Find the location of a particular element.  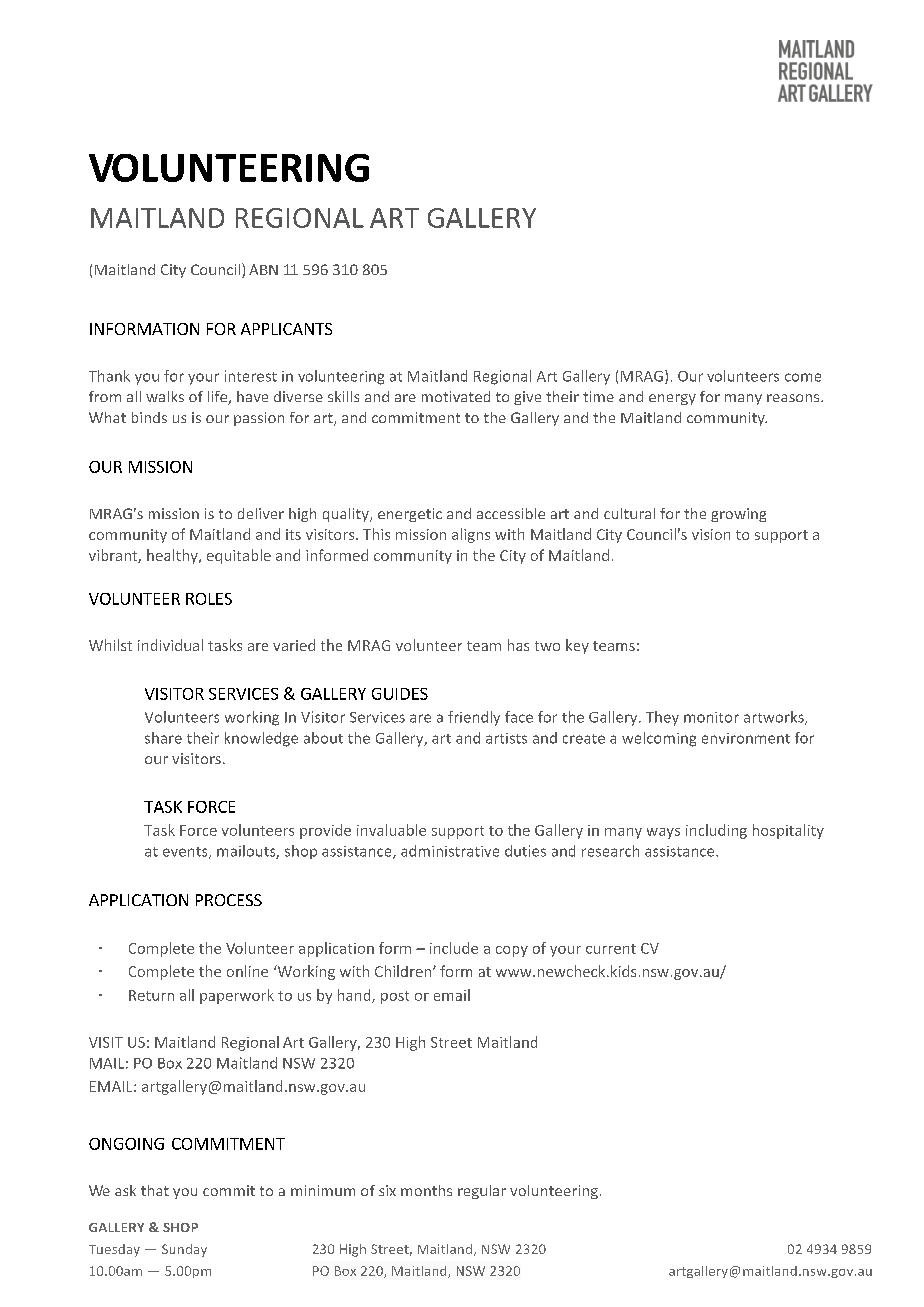

come is located at coordinates (803, 377).
